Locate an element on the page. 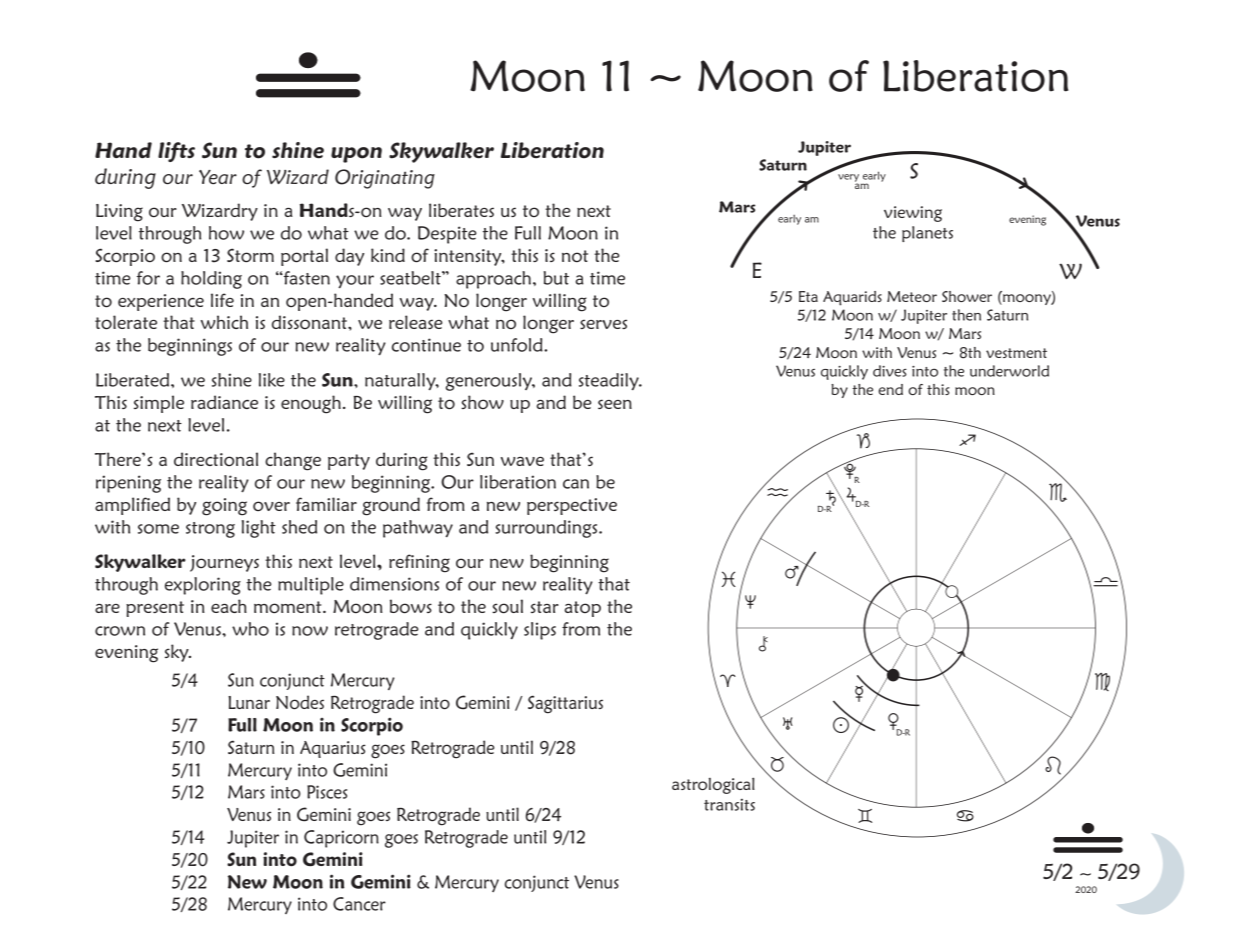 This document has height=952, width=1233. very is located at coordinates (848, 179).
